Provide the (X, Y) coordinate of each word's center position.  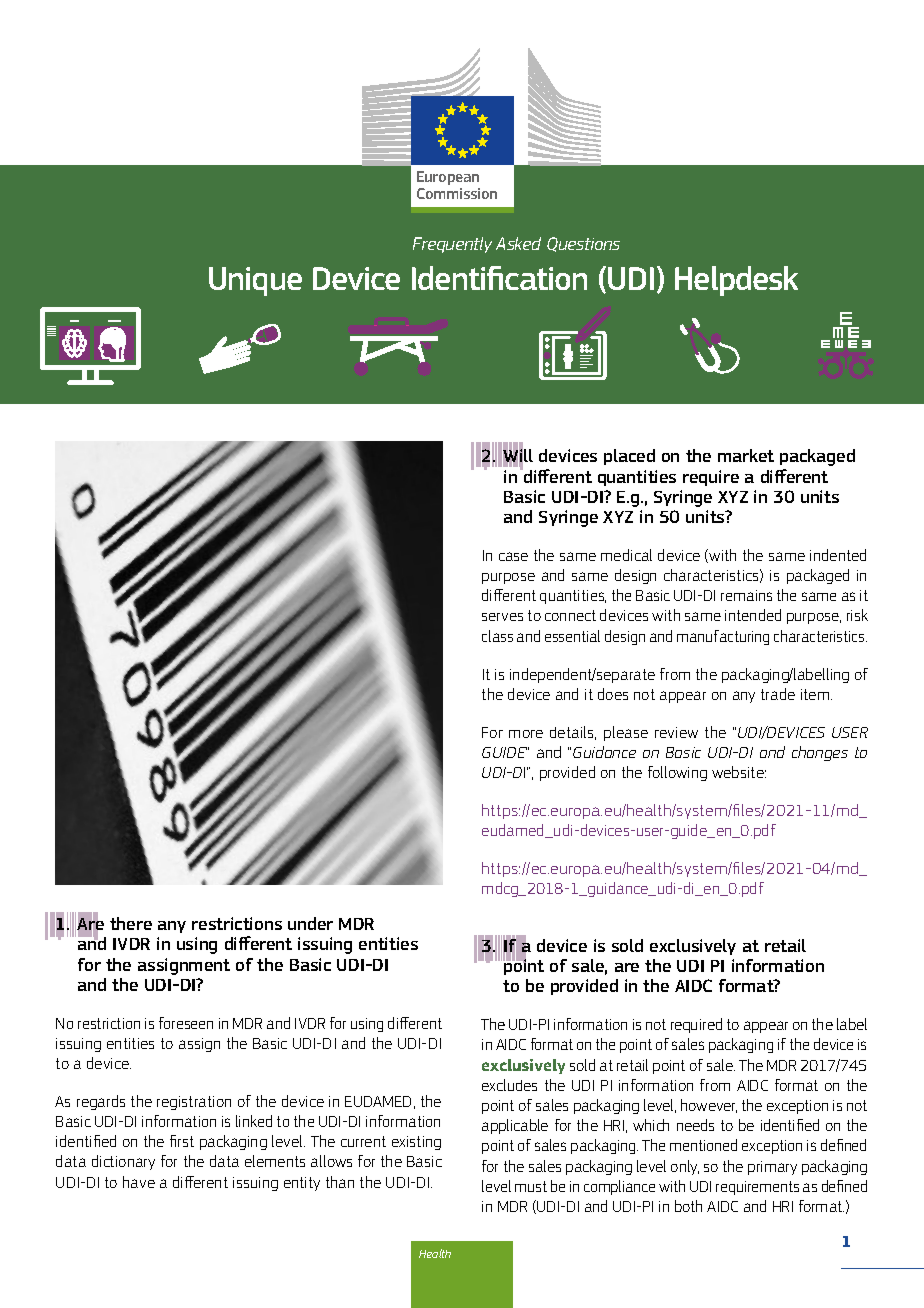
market (746, 455)
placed (629, 457)
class (497, 636)
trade (778, 694)
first (182, 1141)
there (131, 923)
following (677, 773)
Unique (255, 281)
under (310, 923)
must (531, 1186)
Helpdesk (736, 281)
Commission (457, 193)
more (526, 734)
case (513, 556)
